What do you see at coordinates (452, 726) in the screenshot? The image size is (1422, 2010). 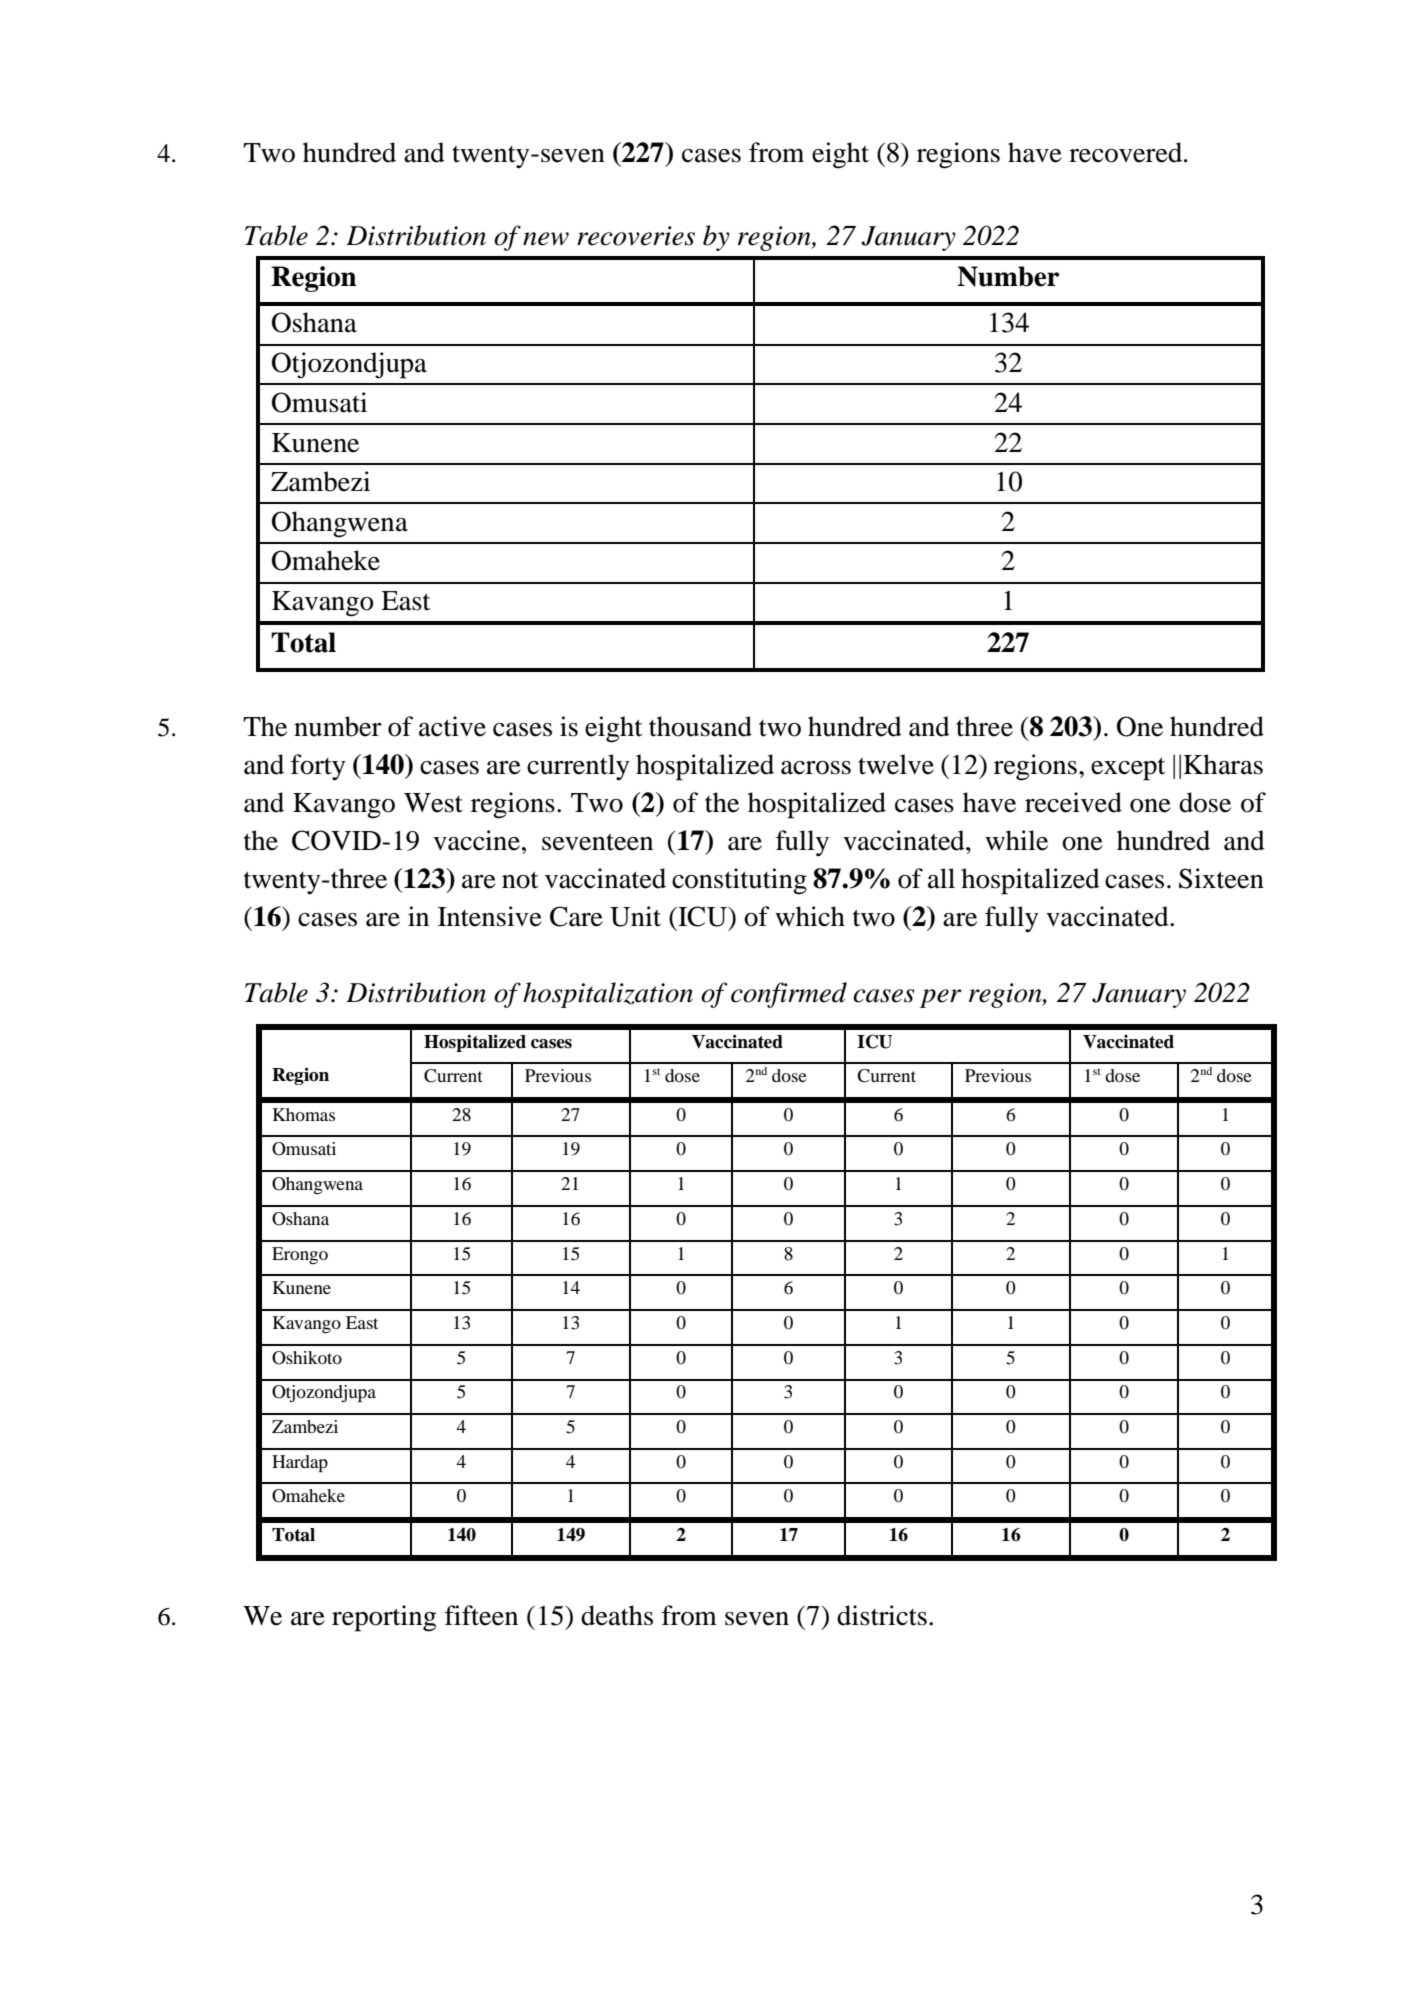 I see `active` at bounding box center [452, 726].
